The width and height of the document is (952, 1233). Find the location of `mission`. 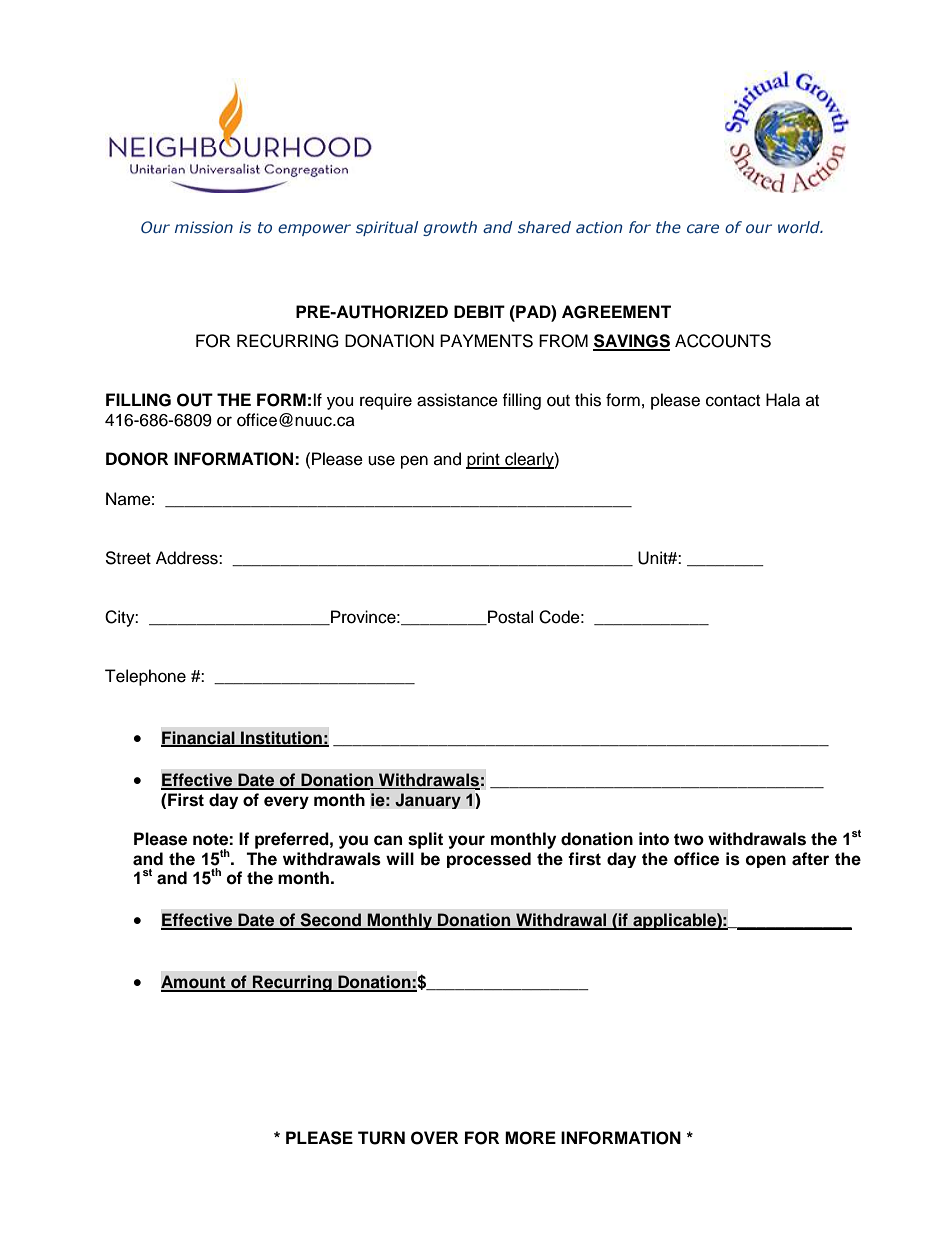

mission is located at coordinates (204, 227).
